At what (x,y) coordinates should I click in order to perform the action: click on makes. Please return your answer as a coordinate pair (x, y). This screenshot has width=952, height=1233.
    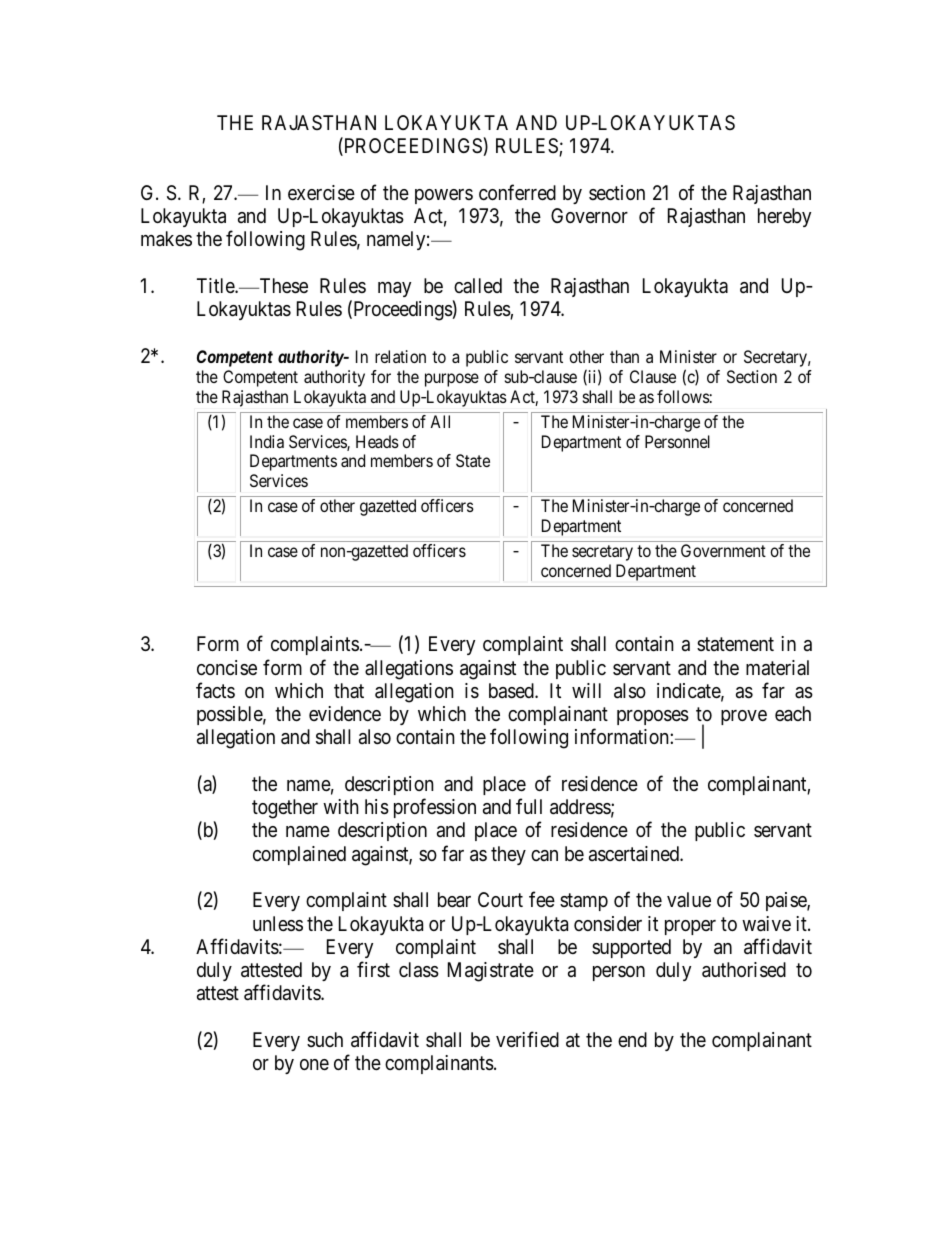
    Looking at the image, I should click on (166, 239).
